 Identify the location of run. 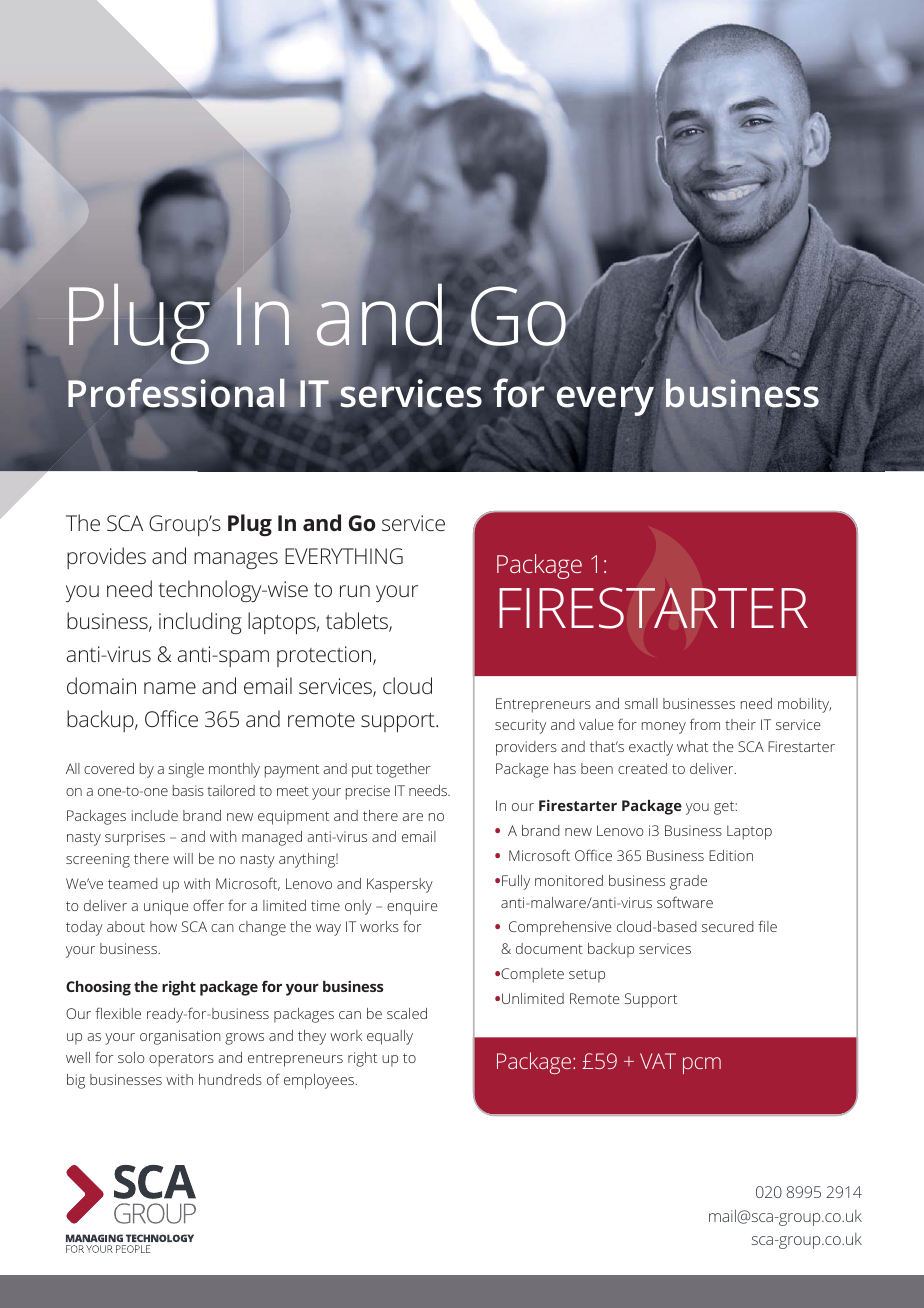
(355, 591).
